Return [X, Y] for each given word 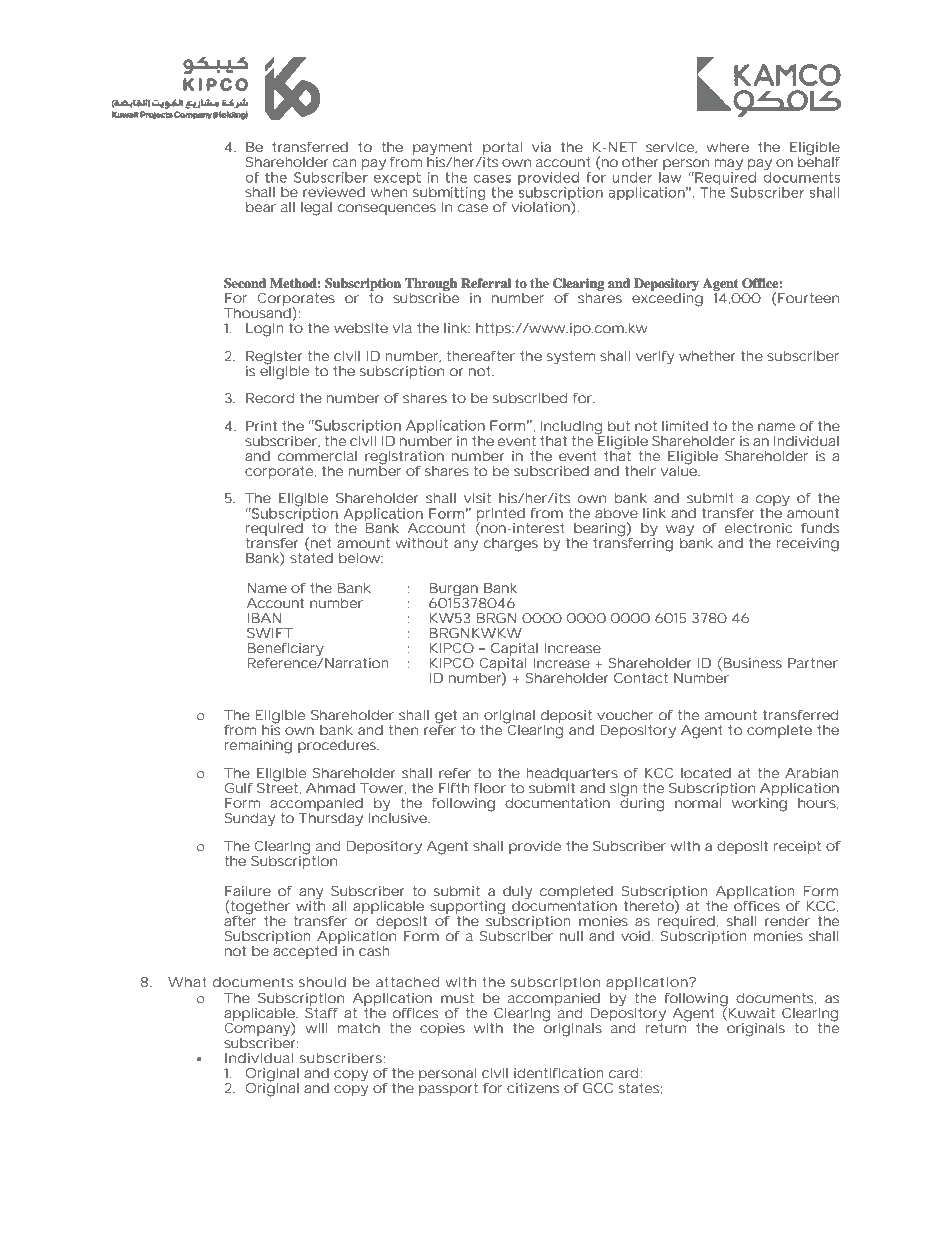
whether [707, 356]
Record [270, 398]
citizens [533, 1088]
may [729, 166]
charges [511, 545]
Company [258, 1029]
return [667, 1027]
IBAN [264, 618]
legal [316, 209]
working [759, 805]
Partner [813, 663]
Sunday [250, 820]
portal [501, 150]
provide [535, 847]
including [571, 428]
